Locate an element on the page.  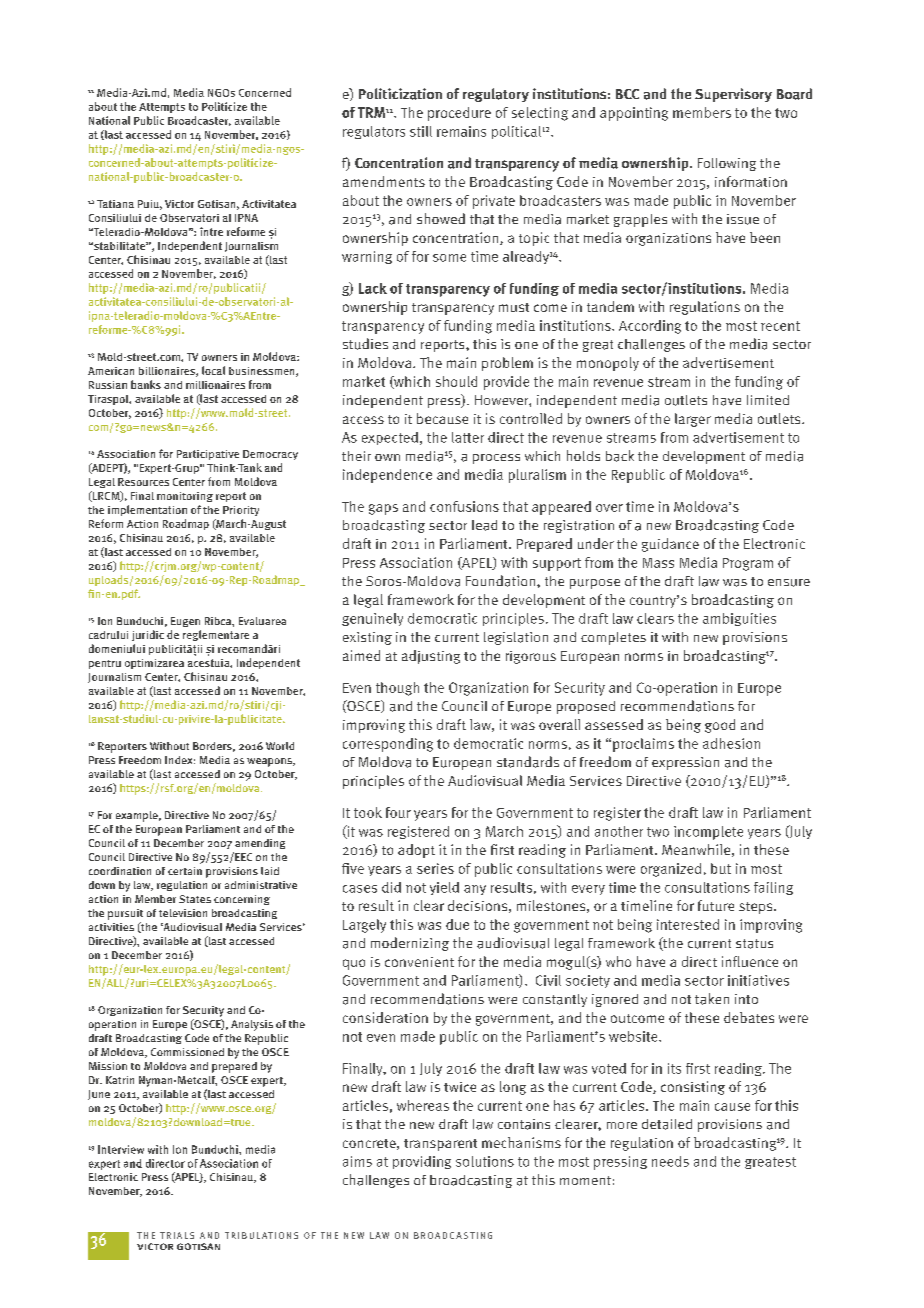
Interview is located at coordinates (121, 1149).
